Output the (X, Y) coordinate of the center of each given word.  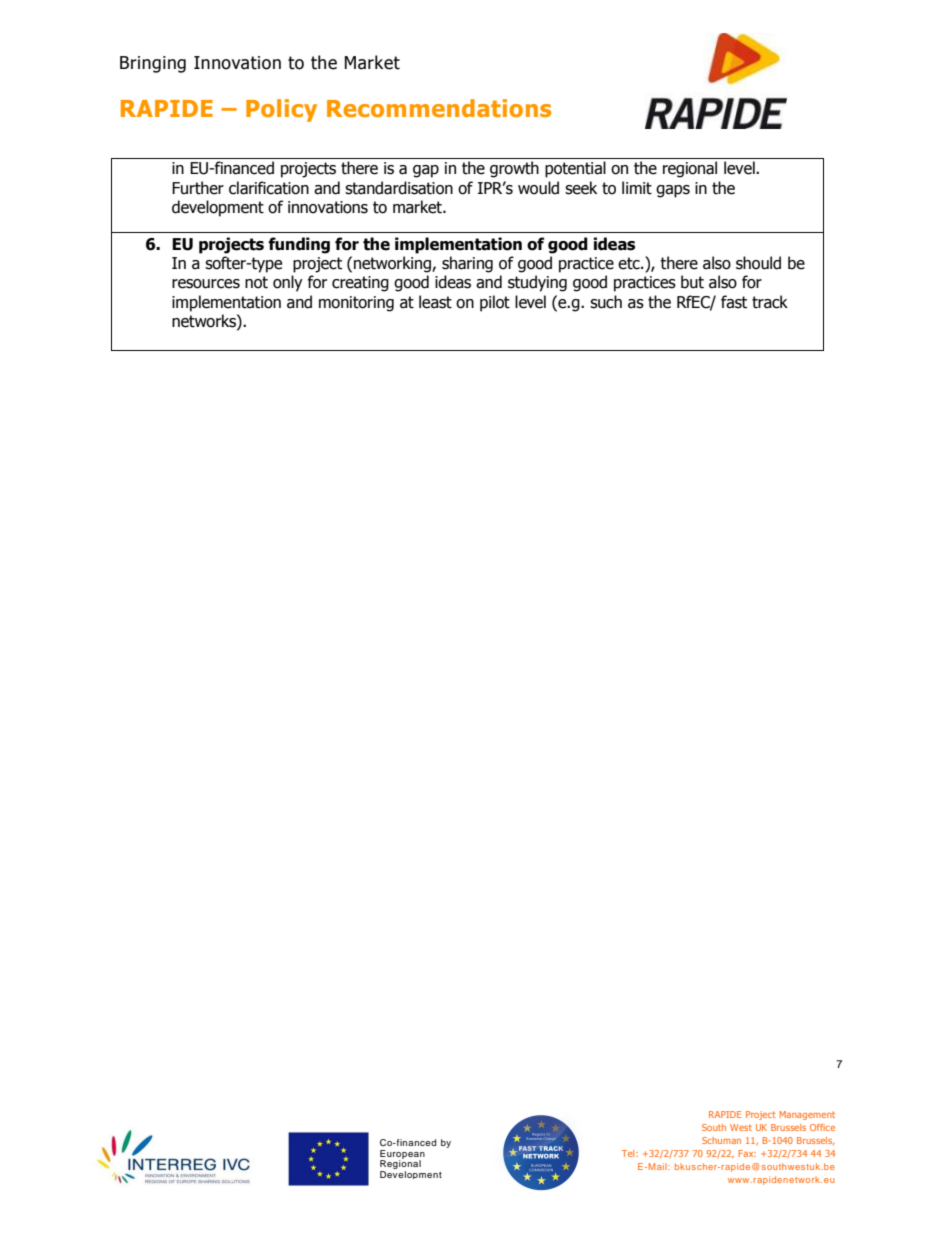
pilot (495, 303)
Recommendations (439, 108)
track (770, 302)
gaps (673, 191)
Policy (281, 110)
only (288, 283)
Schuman (721, 1140)
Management (807, 1115)
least (435, 302)
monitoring (356, 304)
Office (822, 1127)
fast (734, 302)
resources (206, 284)
